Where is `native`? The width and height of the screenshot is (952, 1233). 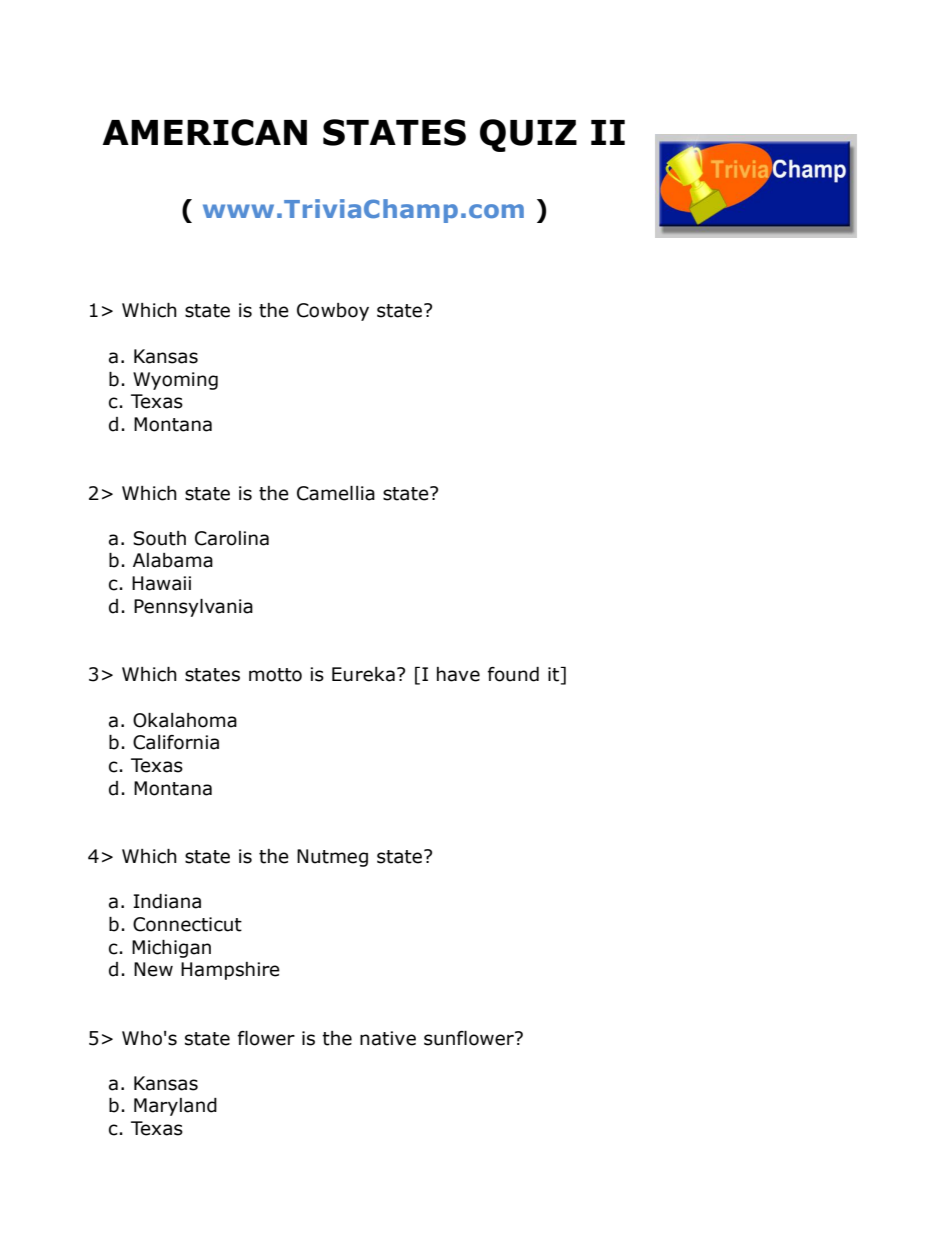
native is located at coordinates (388, 1038).
